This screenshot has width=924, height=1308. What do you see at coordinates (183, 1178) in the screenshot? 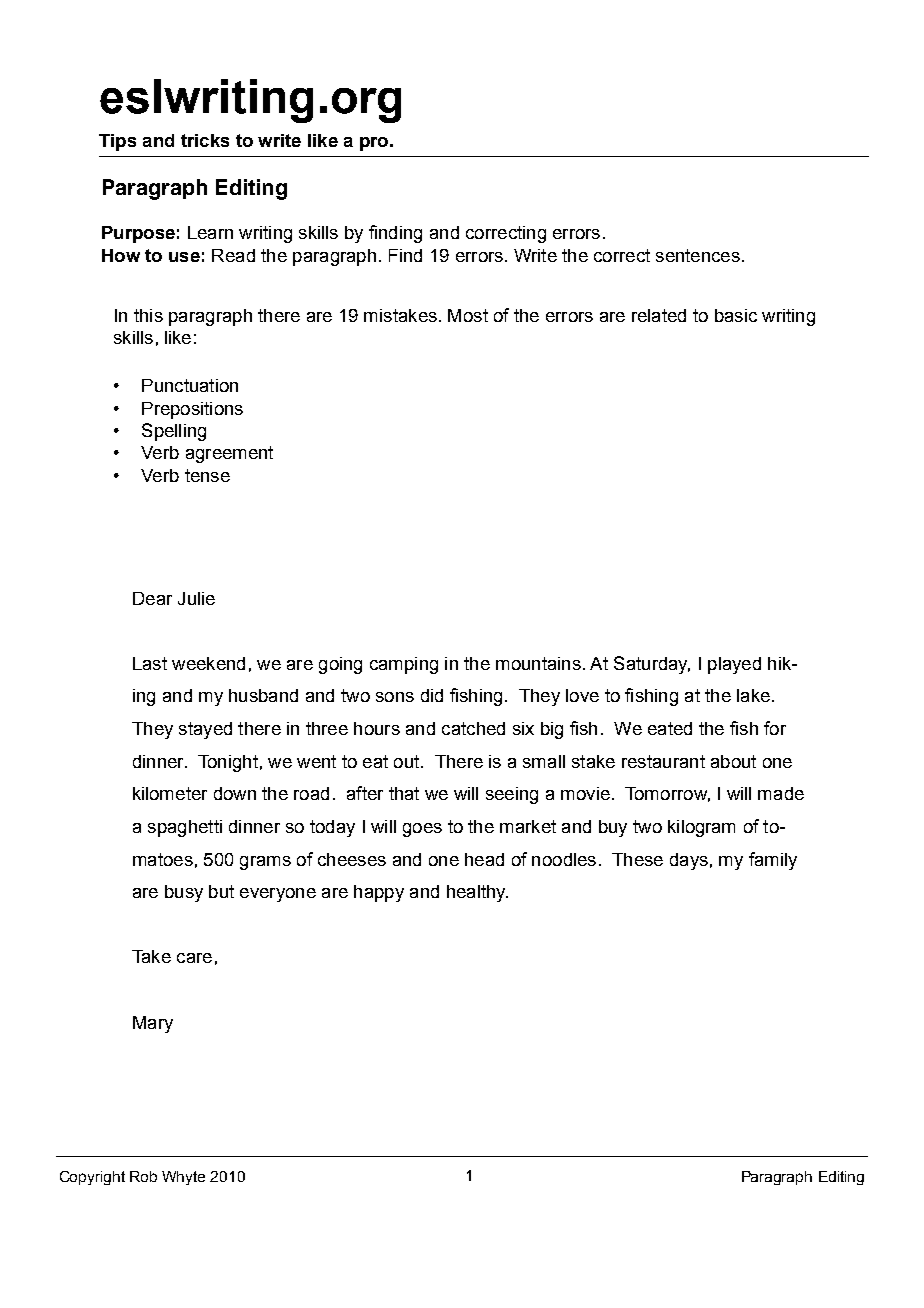
I see `Whyte` at bounding box center [183, 1178].
